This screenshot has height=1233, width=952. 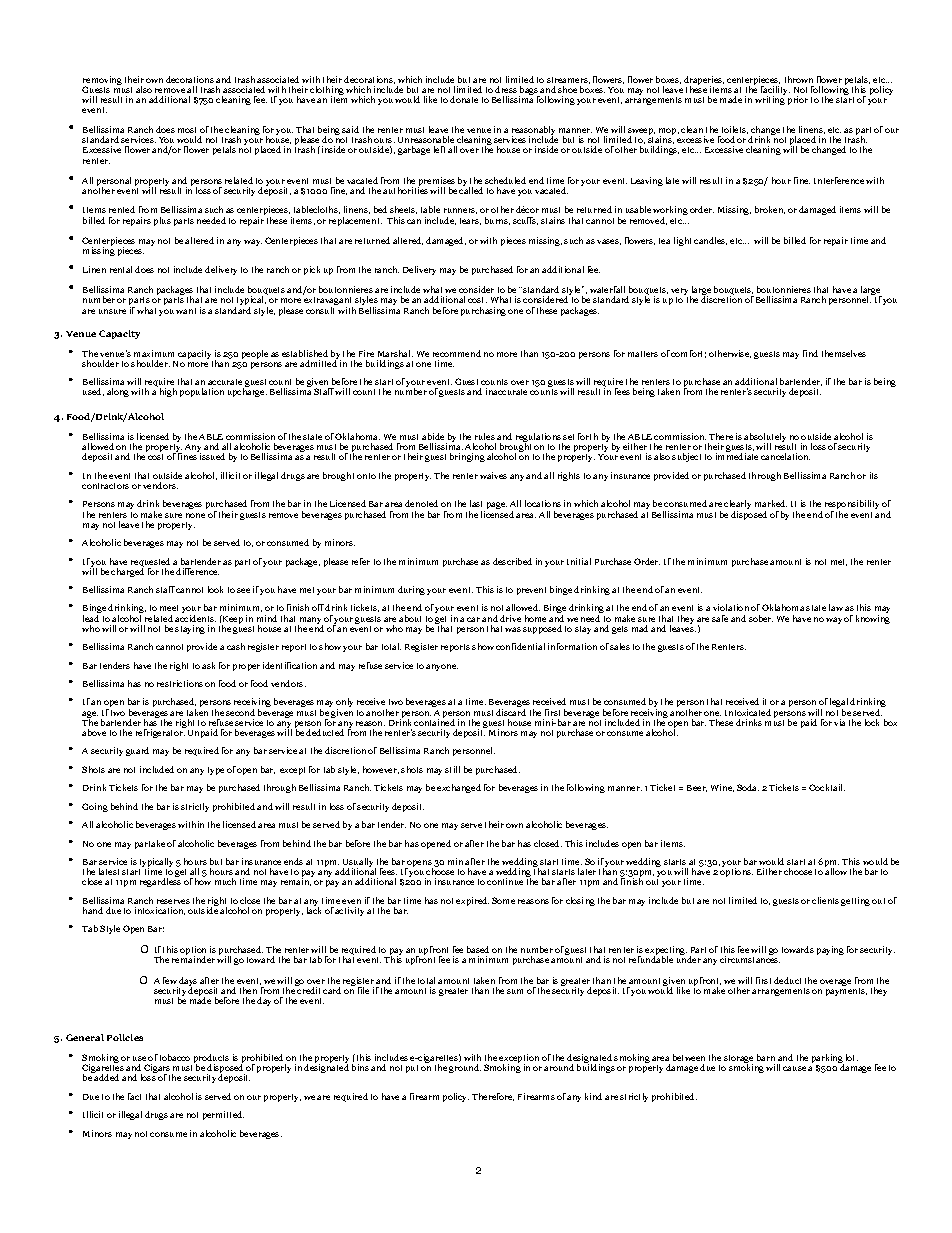 What do you see at coordinates (169, 608) in the screenshot?
I see `meet` at bounding box center [169, 608].
